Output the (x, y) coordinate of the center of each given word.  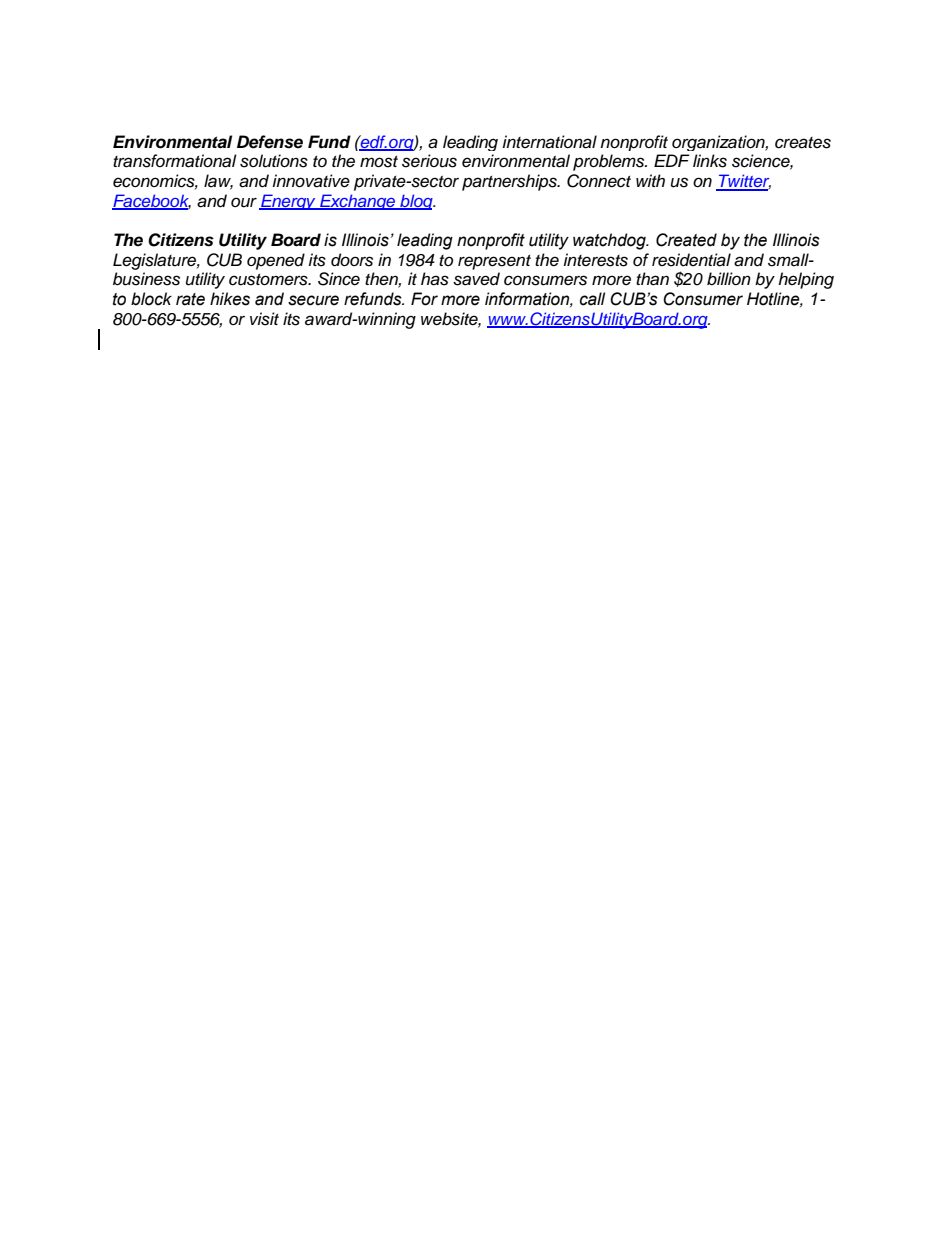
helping (806, 280)
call (592, 299)
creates (803, 143)
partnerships (510, 182)
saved (476, 279)
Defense (270, 142)
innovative (311, 181)
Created (686, 240)
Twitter (743, 182)
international (549, 142)
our (244, 202)
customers (269, 280)
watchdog (610, 241)
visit (264, 319)
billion (729, 279)
